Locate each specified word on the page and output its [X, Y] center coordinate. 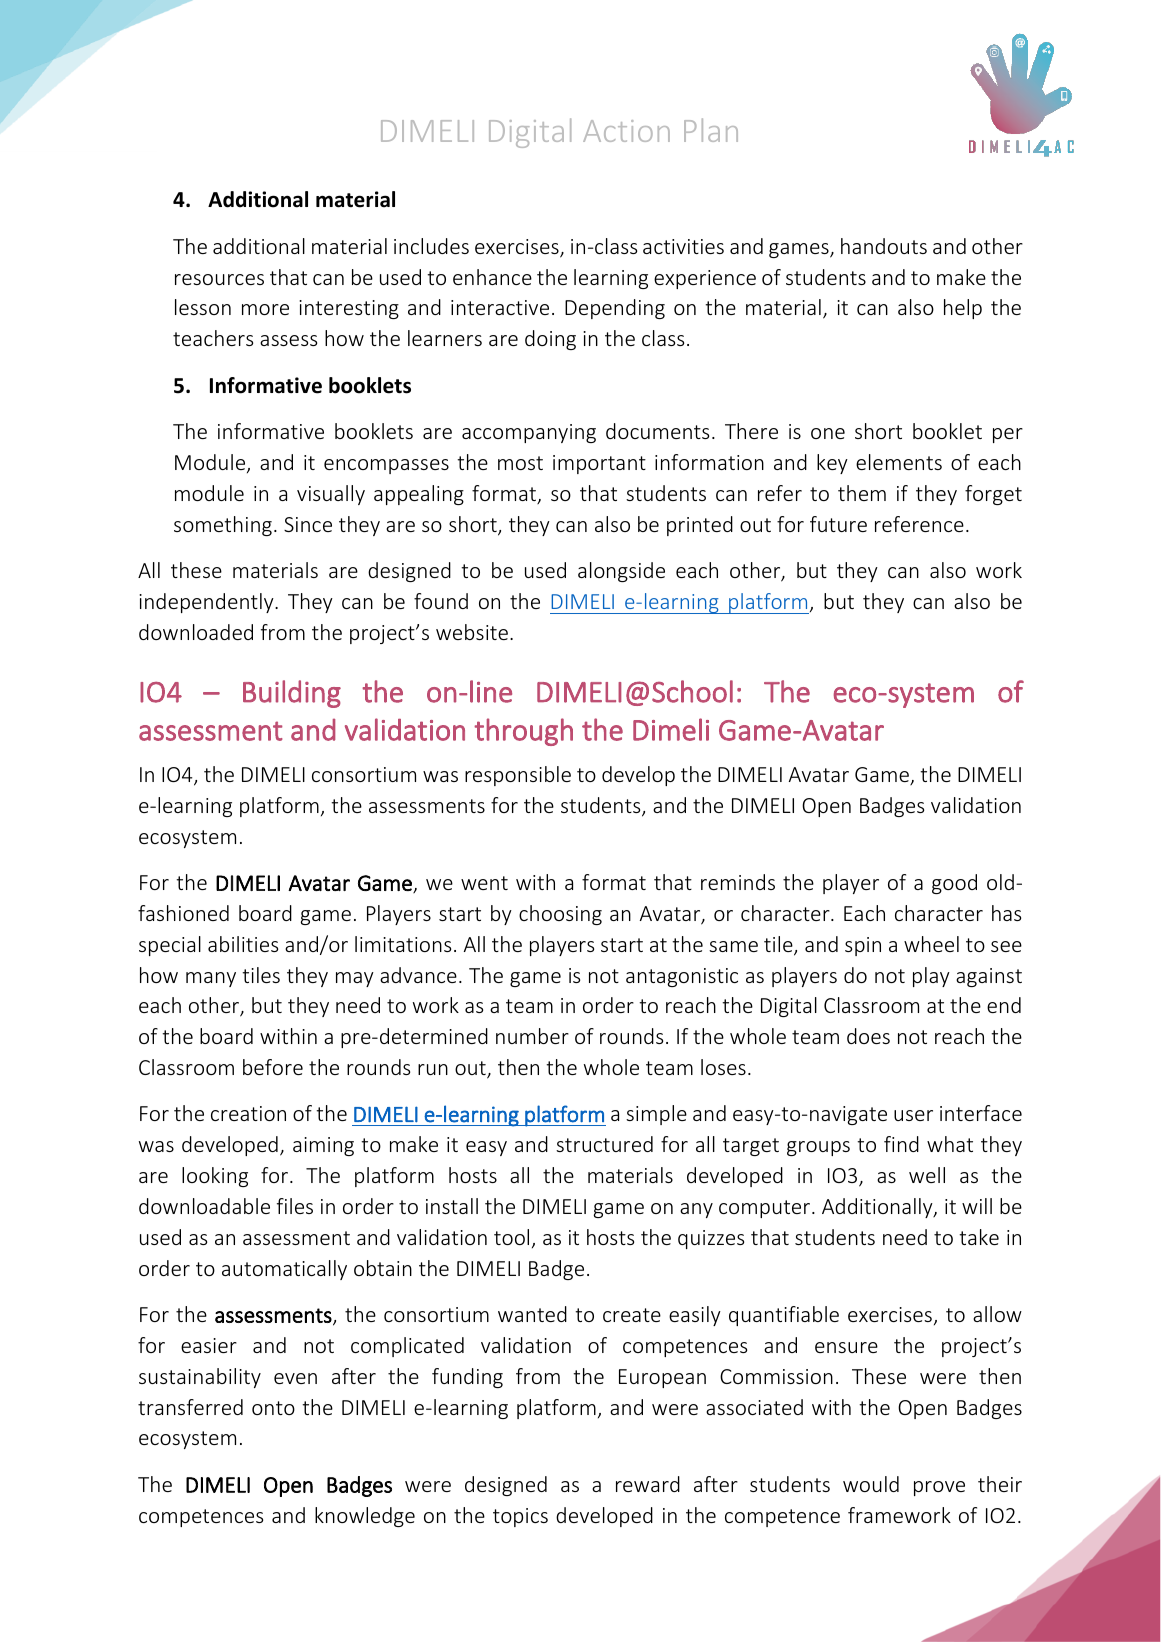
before [273, 1067]
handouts [884, 246]
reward [648, 1484]
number [532, 1036]
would [871, 1484]
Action [626, 131]
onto [273, 1408]
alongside [621, 572]
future [838, 524]
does [868, 1036]
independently [207, 603]
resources [219, 279]
